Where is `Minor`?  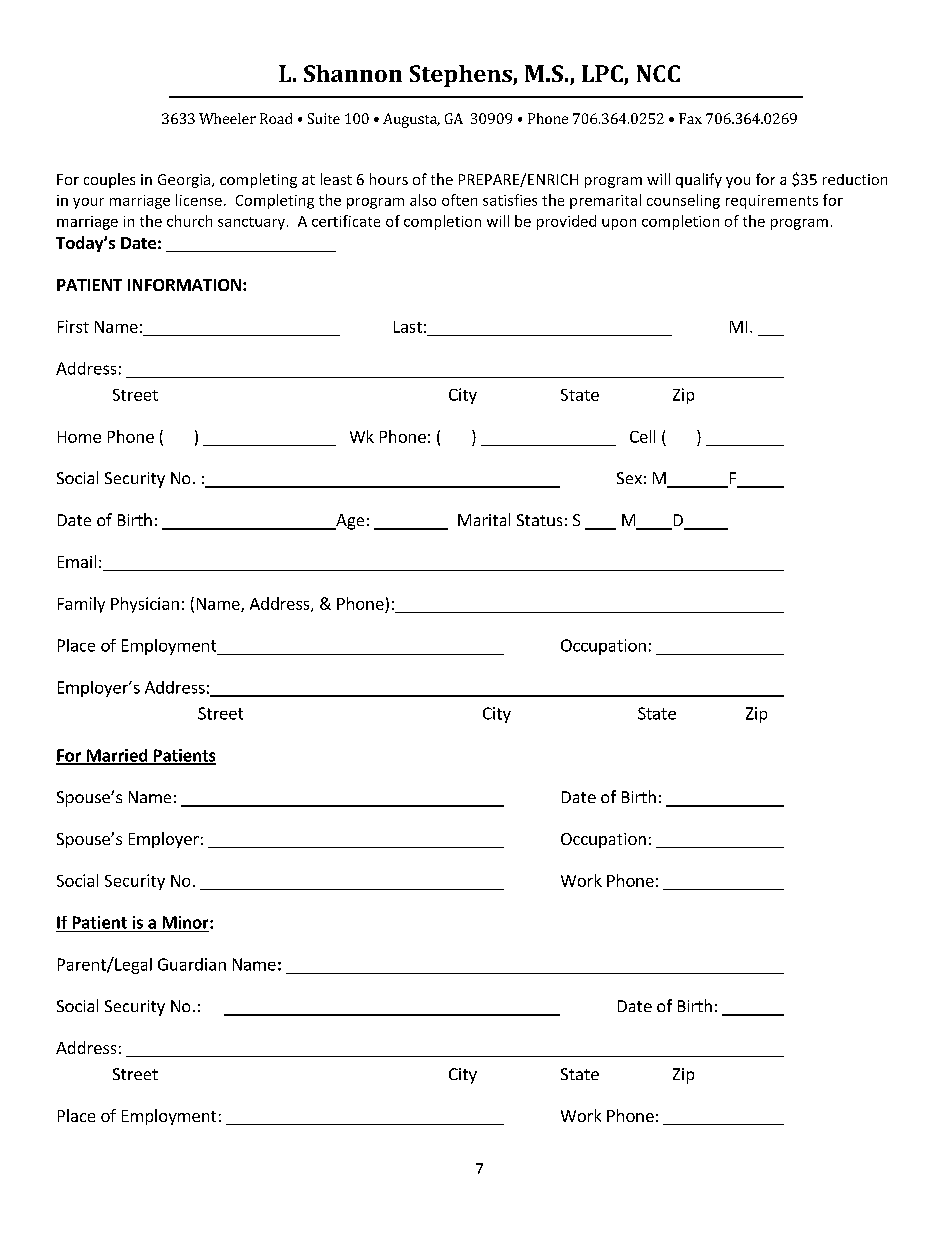
Minor is located at coordinates (187, 922).
